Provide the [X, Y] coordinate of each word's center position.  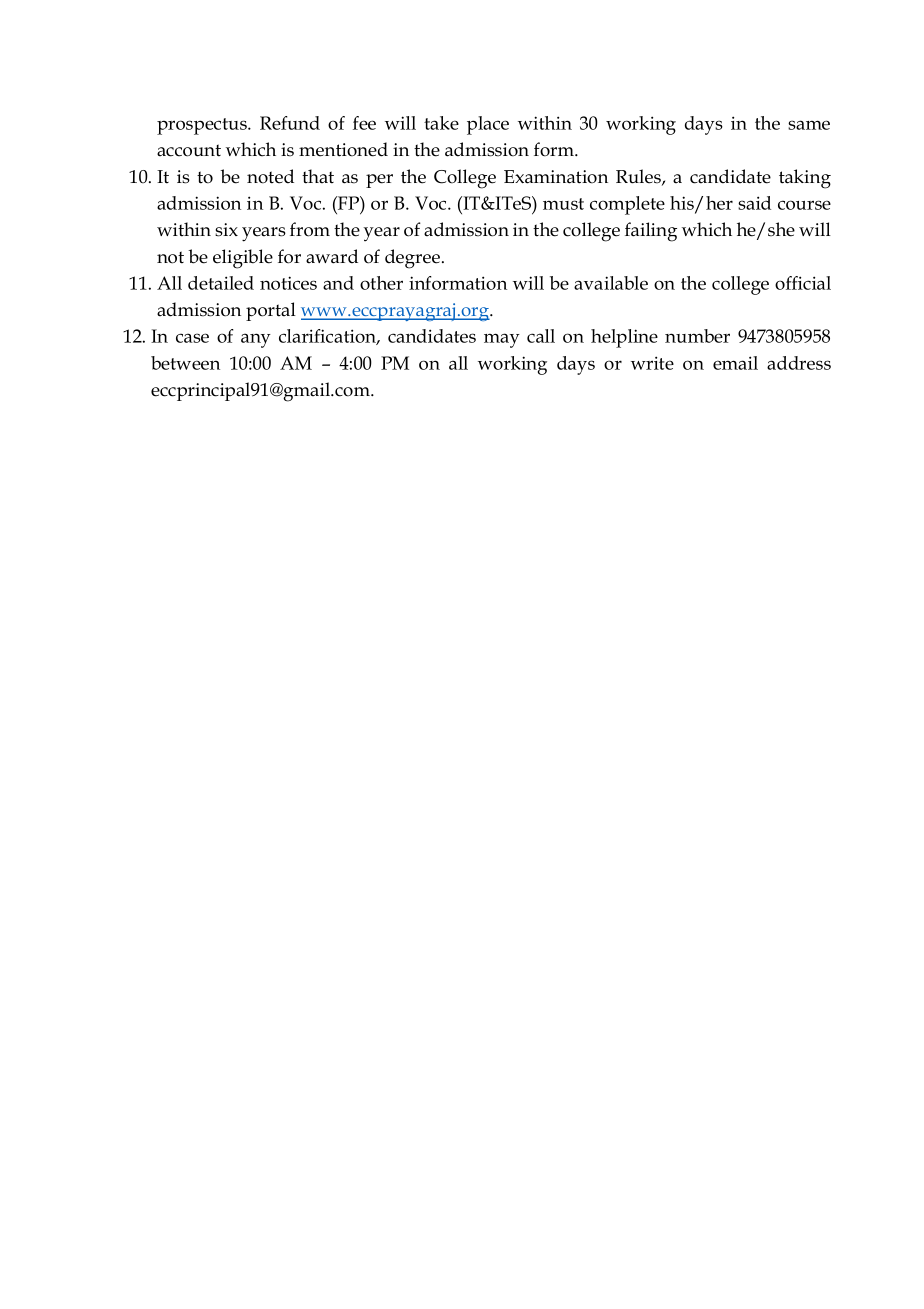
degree [414, 259]
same [809, 125]
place [488, 125]
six [226, 230]
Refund [290, 123]
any [256, 340]
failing [651, 232]
